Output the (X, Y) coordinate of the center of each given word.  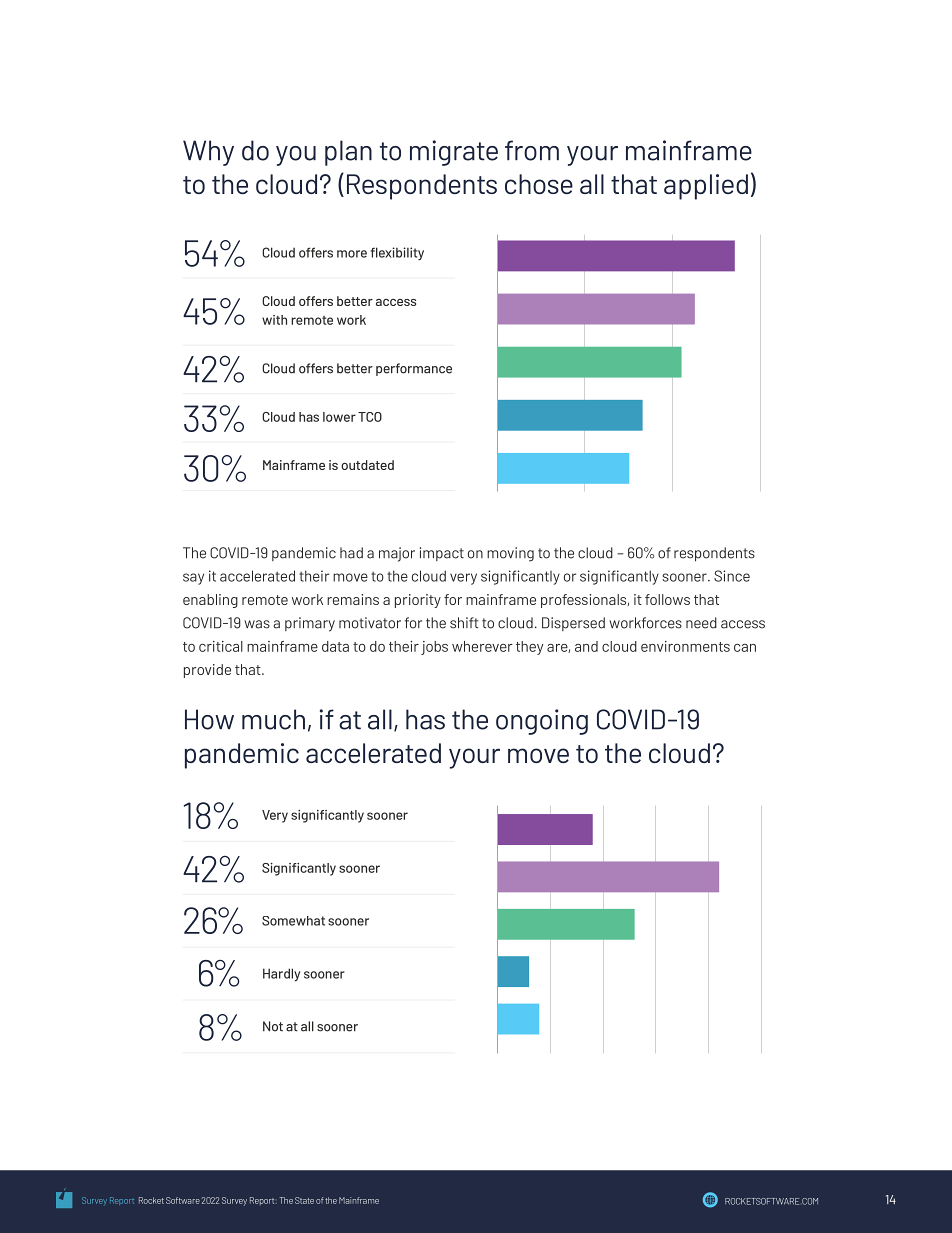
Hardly (281, 975)
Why (208, 153)
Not (273, 1026)
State (304, 1200)
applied (706, 187)
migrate (454, 153)
